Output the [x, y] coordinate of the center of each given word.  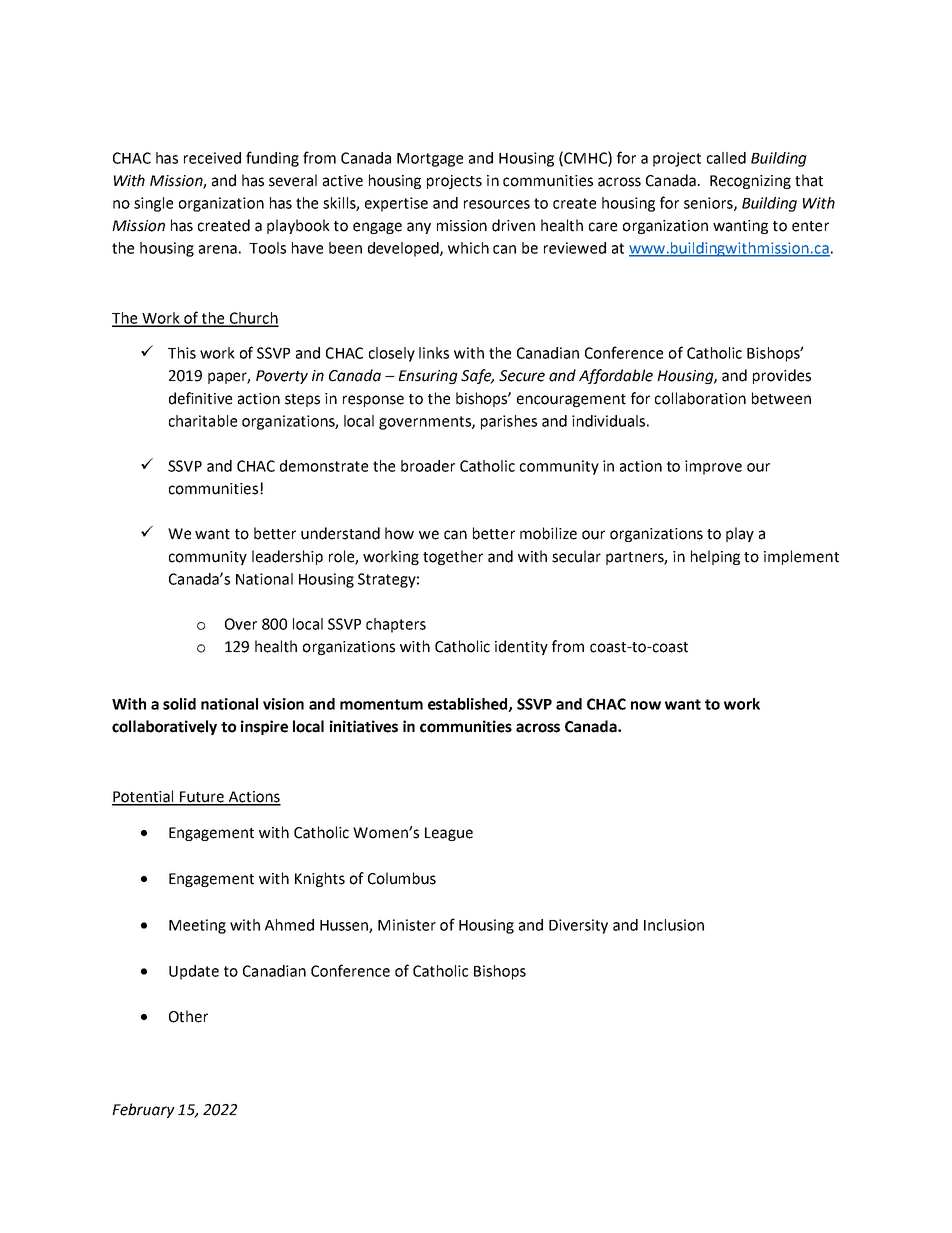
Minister [407, 925]
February [143, 1110]
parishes [509, 422]
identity [521, 647]
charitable [203, 421]
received [212, 158]
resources [497, 204]
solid [179, 704]
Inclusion [674, 925]
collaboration [700, 398]
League [449, 834]
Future [202, 798]
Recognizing [750, 182]
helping [715, 557]
